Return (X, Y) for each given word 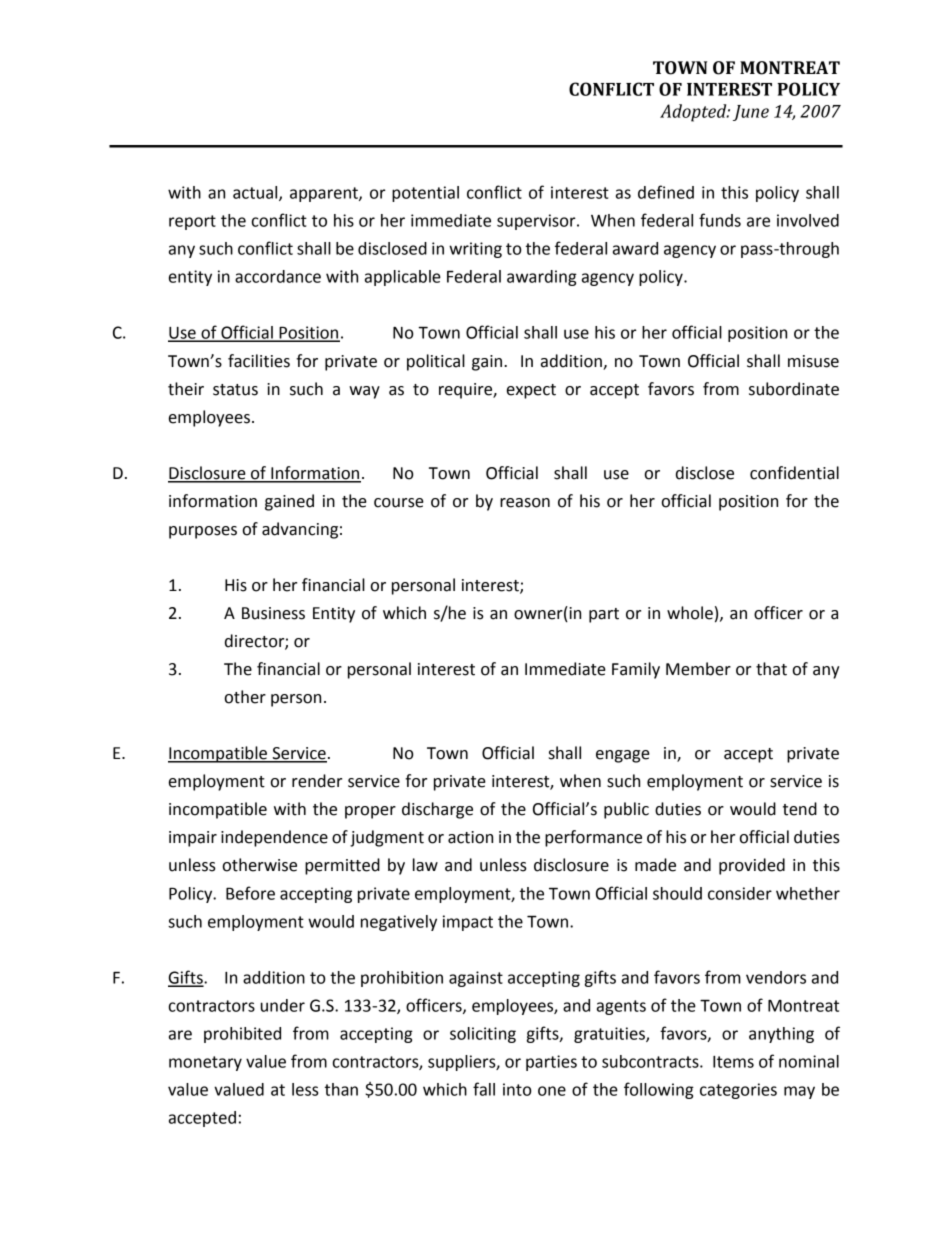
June (751, 113)
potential (425, 194)
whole (690, 613)
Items (733, 1062)
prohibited (242, 1035)
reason (525, 503)
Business (273, 613)
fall (484, 1089)
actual (256, 193)
